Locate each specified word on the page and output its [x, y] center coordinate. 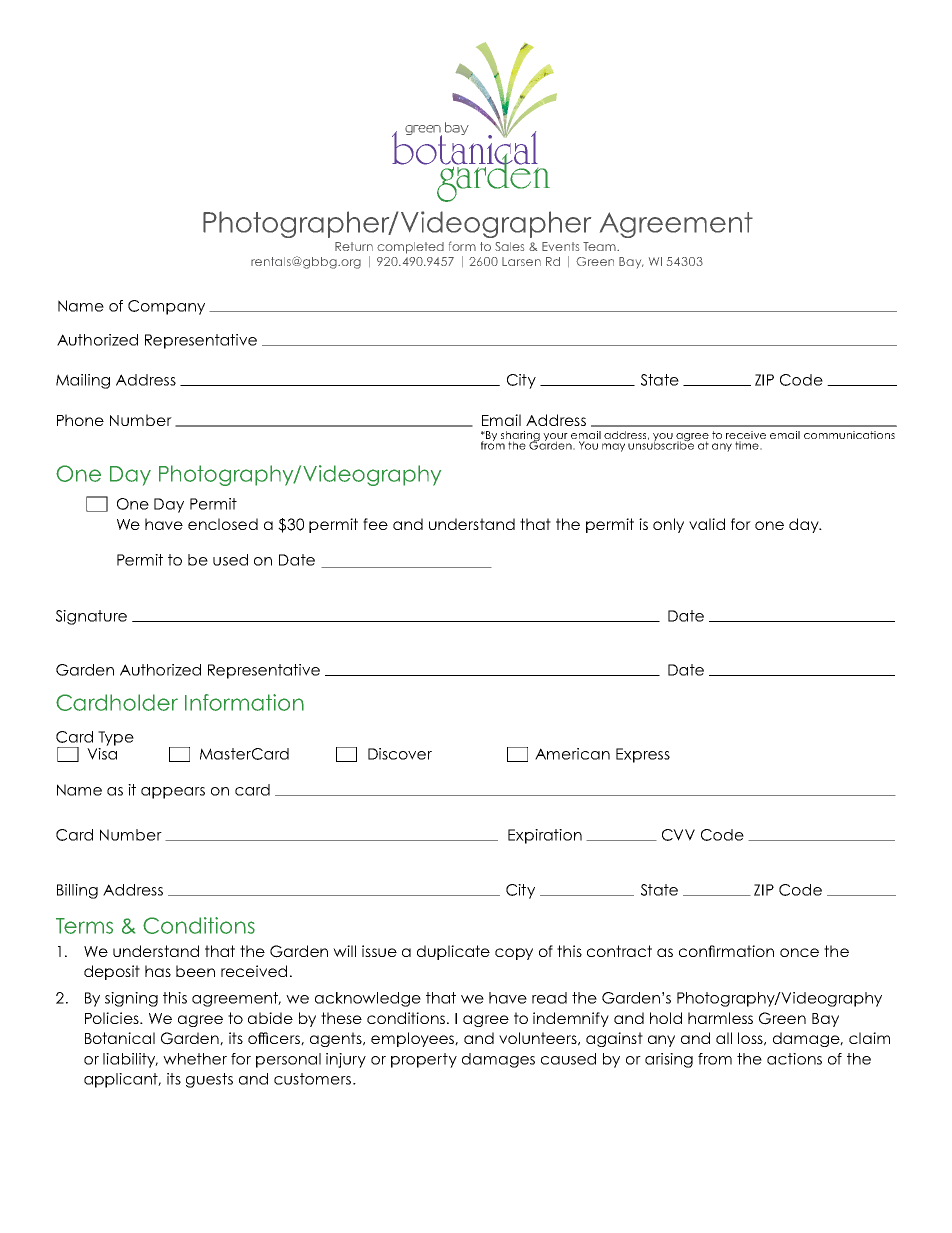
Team [600, 246]
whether [195, 1059]
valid [707, 524]
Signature [91, 617]
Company [166, 307]
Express [643, 755]
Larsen [521, 261]
